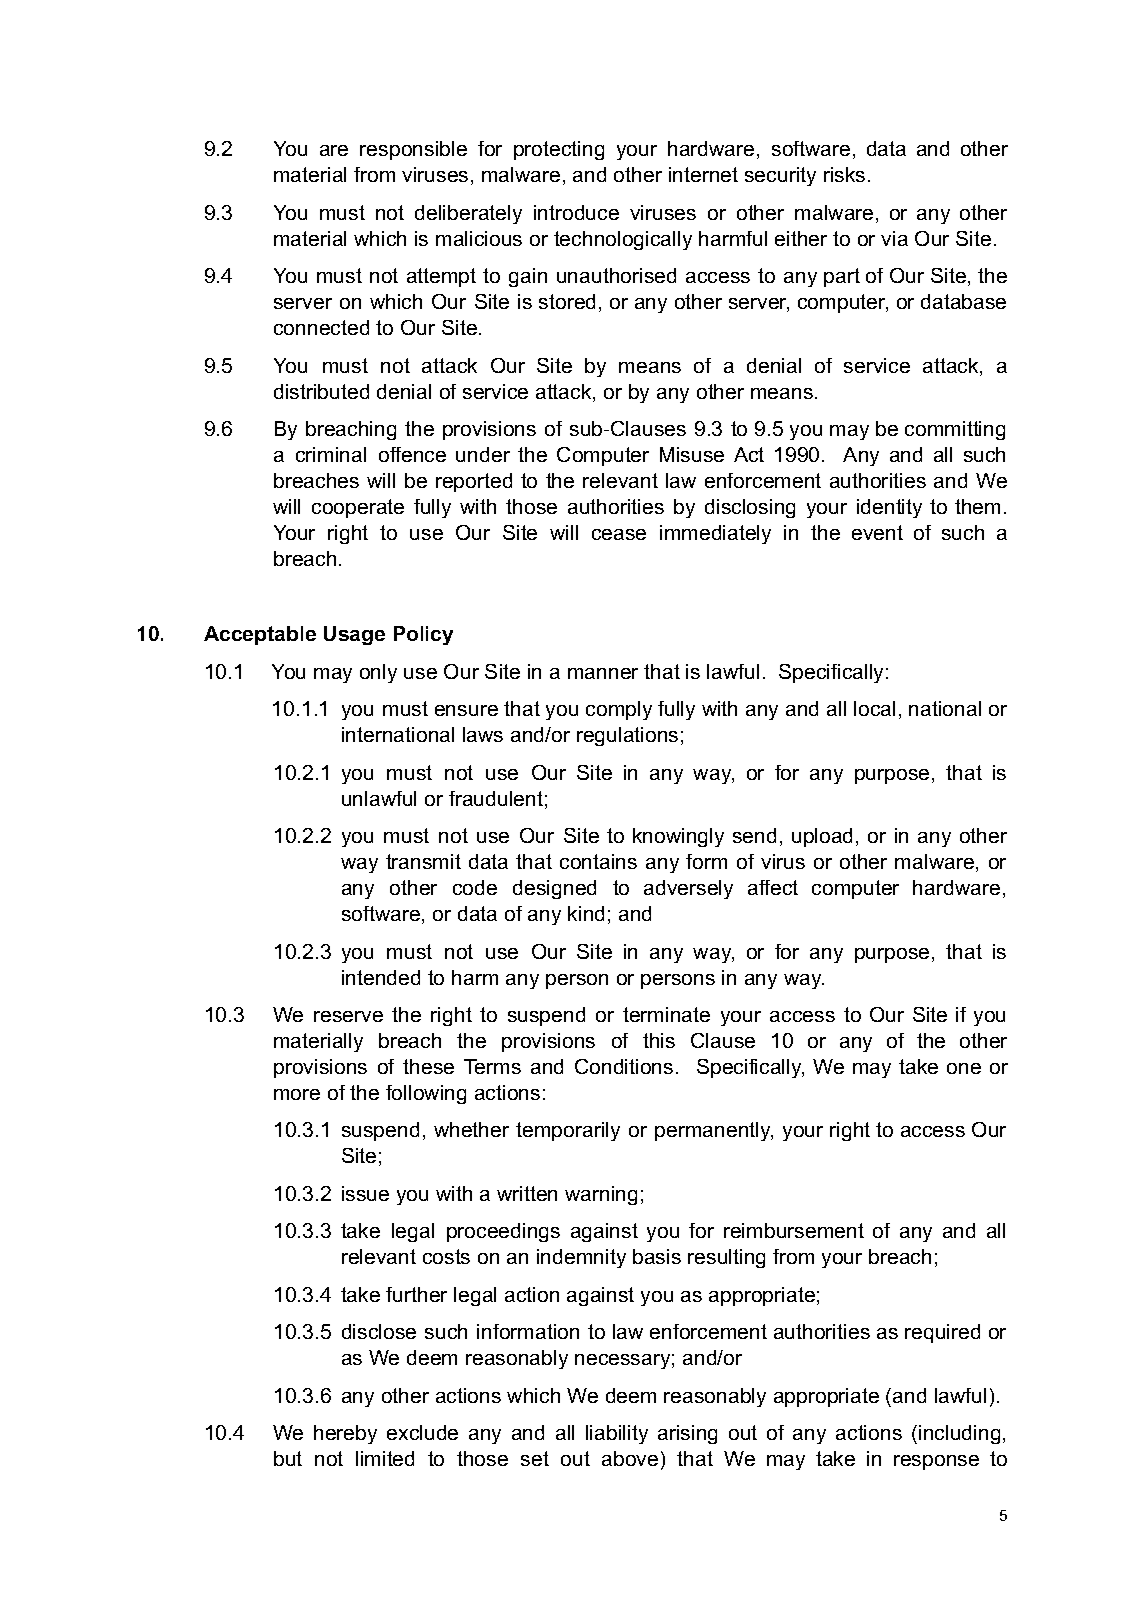  What do you see at coordinates (413, 150) in the screenshot?
I see `responsible` at bounding box center [413, 150].
